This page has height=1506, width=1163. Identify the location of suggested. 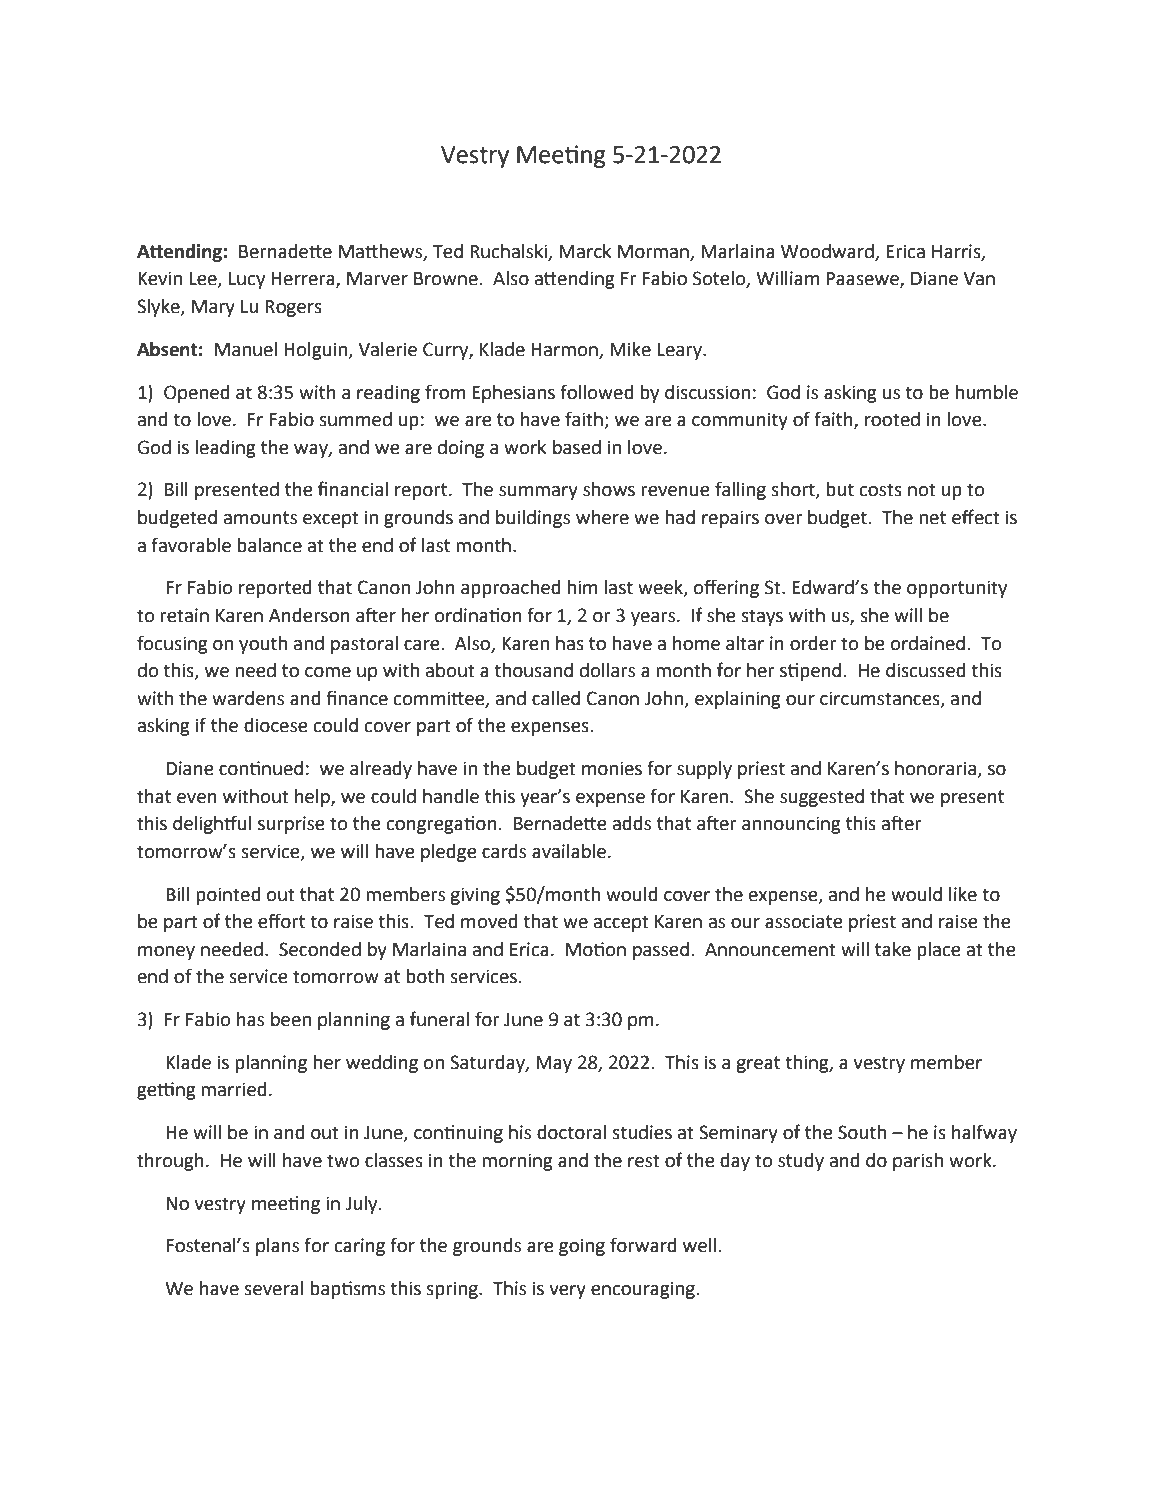
(822, 798).
